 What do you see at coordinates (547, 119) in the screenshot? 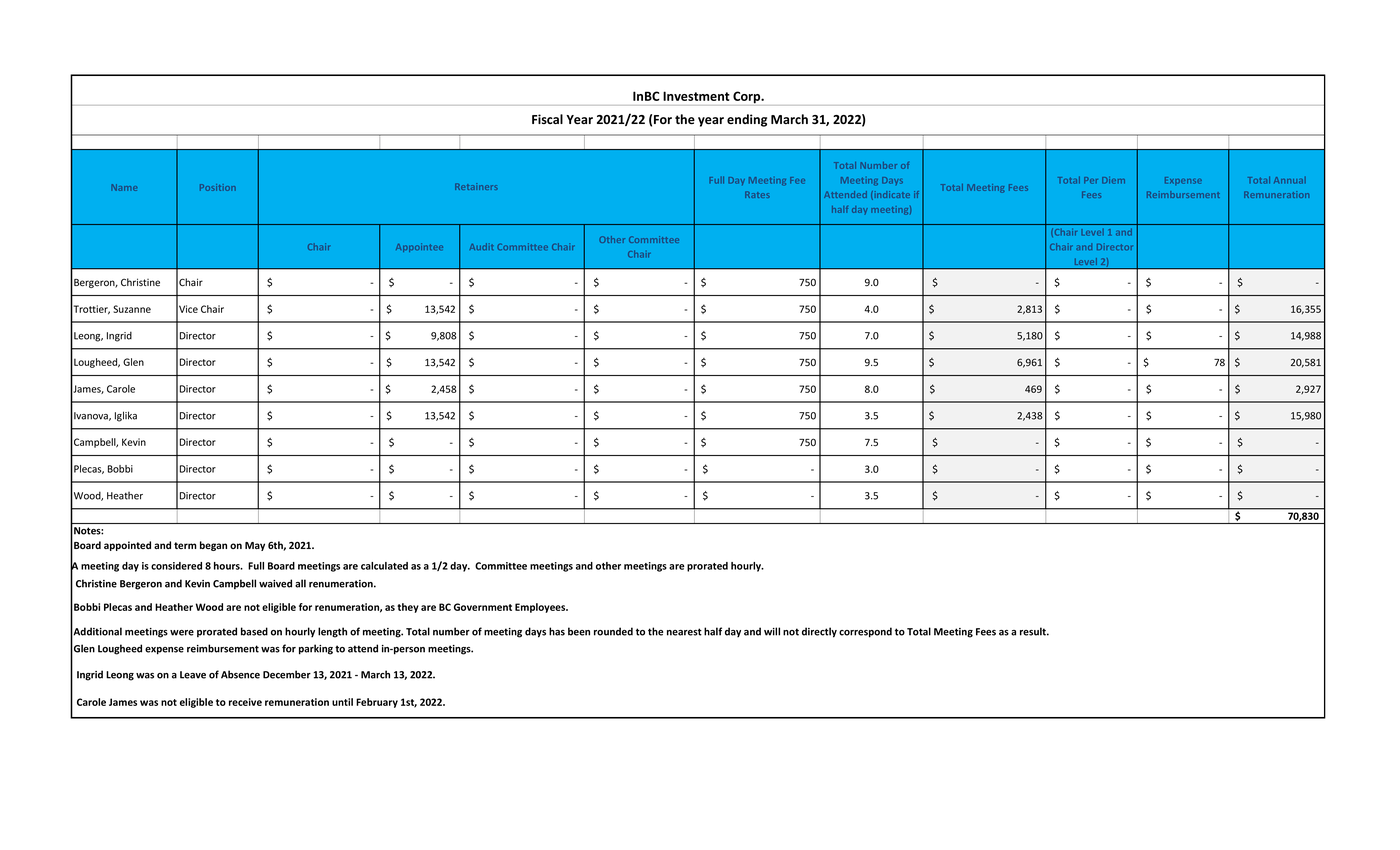
I see `Fiscal` at bounding box center [547, 119].
